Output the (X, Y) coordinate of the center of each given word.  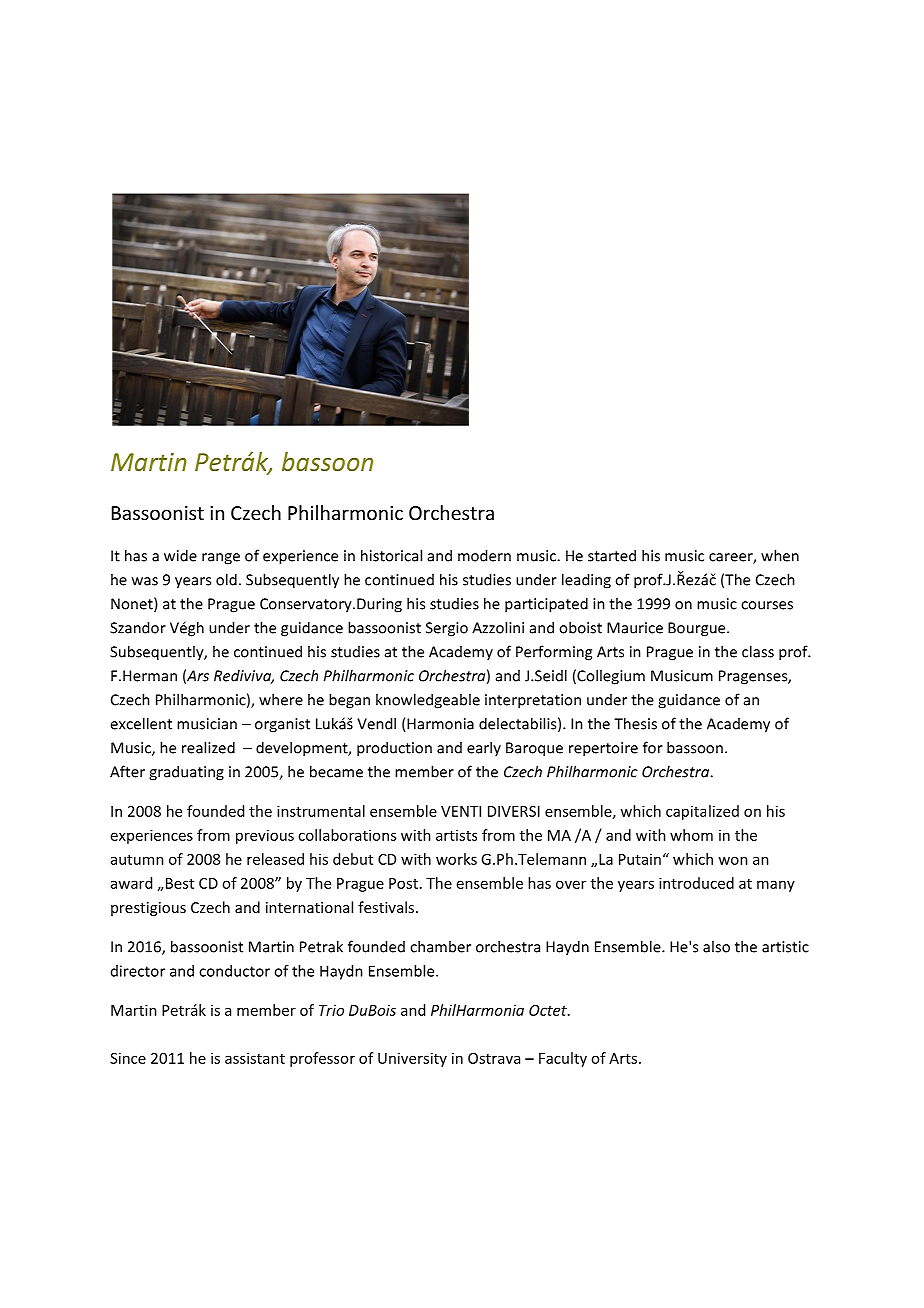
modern (484, 555)
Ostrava (494, 1058)
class (758, 651)
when (780, 555)
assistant (255, 1058)
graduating (186, 773)
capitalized (702, 812)
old (226, 579)
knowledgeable (428, 701)
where (281, 699)
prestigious (148, 909)
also (716, 946)
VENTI (461, 811)
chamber (440, 946)
